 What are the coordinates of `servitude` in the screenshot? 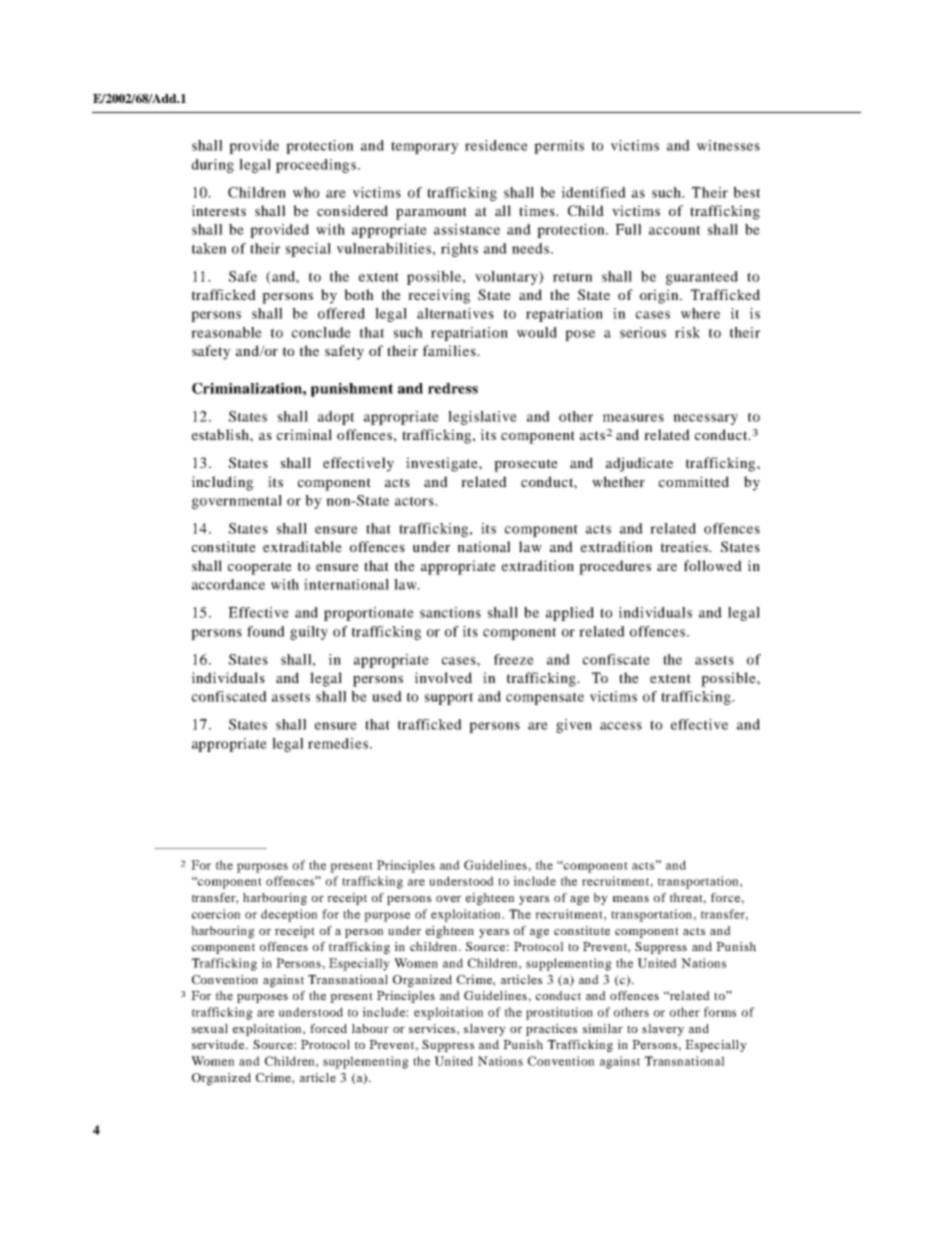 It's located at (219, 1044).
